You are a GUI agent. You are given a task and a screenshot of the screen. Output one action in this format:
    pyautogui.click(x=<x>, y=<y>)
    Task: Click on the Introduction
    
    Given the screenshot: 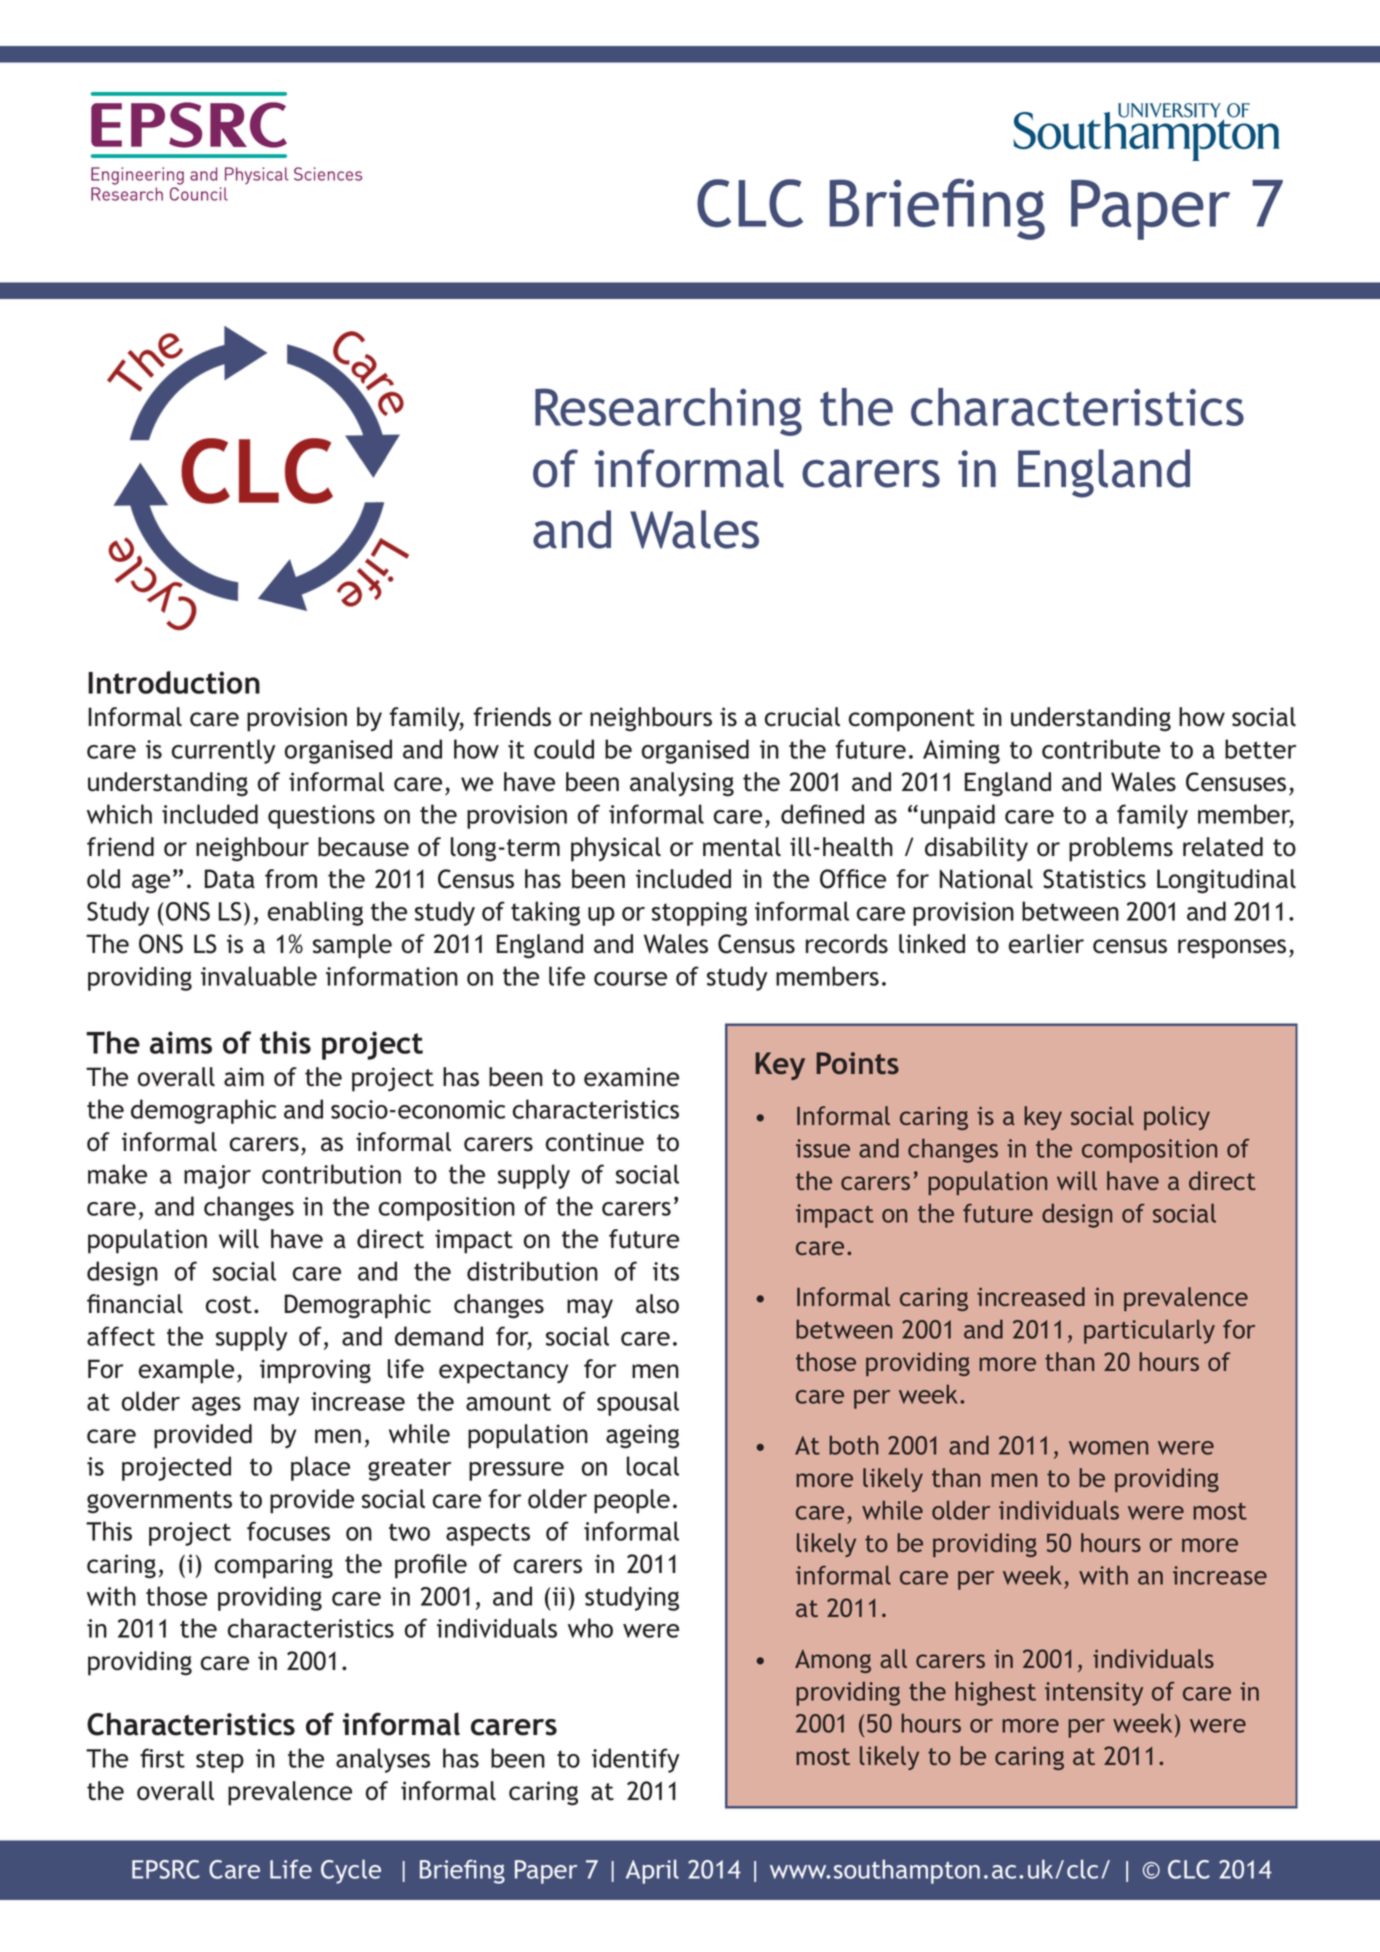 What is the action you would take?
    pyautogui.click(x=174, y=682)
